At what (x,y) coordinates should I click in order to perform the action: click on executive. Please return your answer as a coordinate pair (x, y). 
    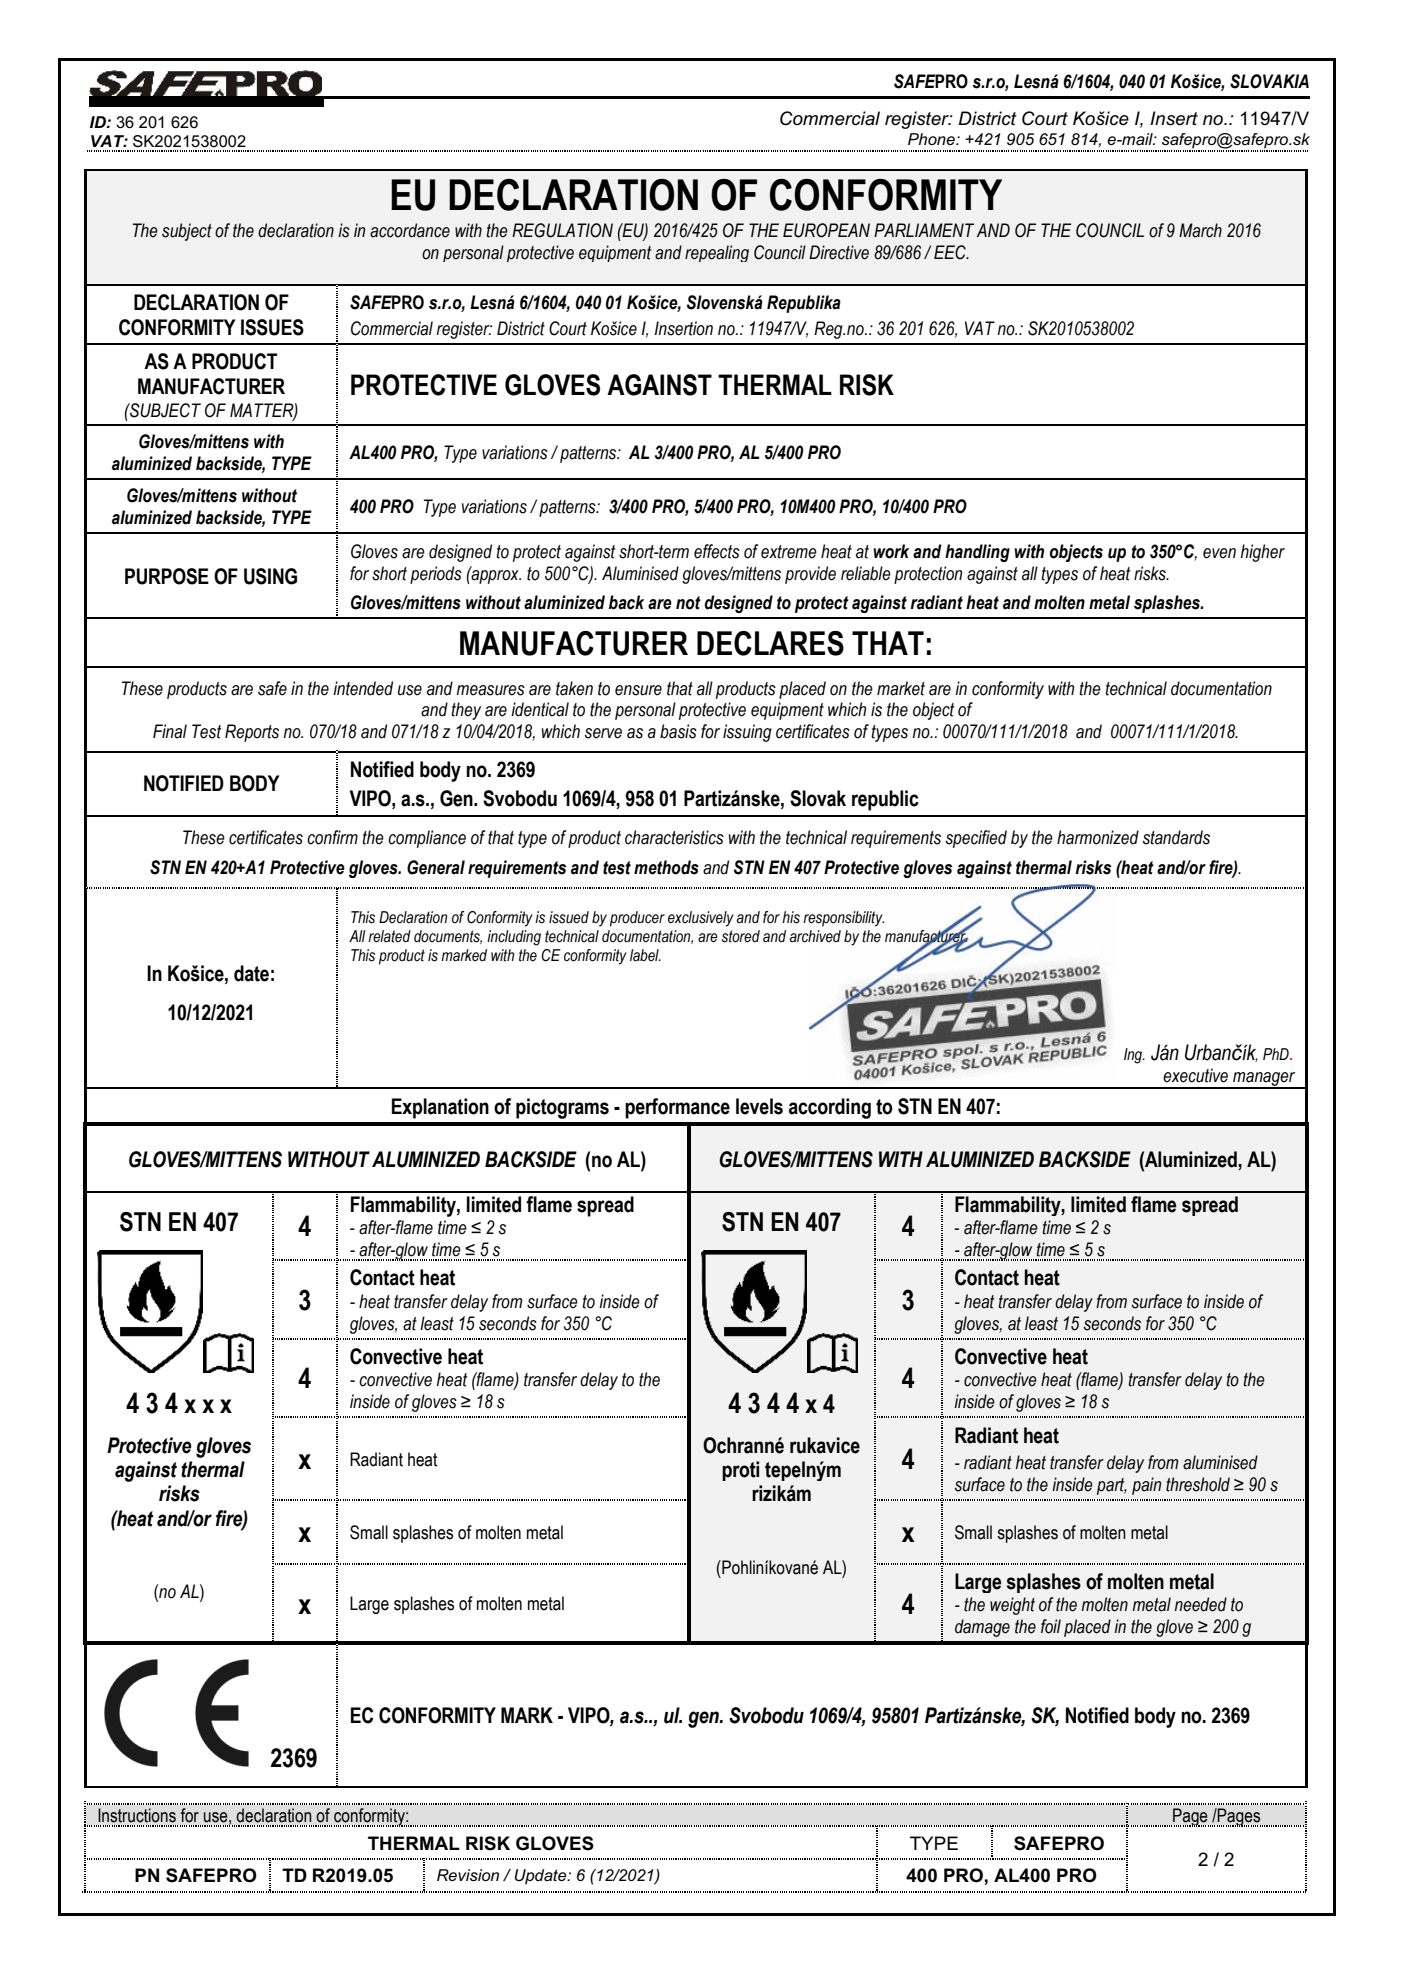
    Looking at the image, I should click on (1195, 1075).
